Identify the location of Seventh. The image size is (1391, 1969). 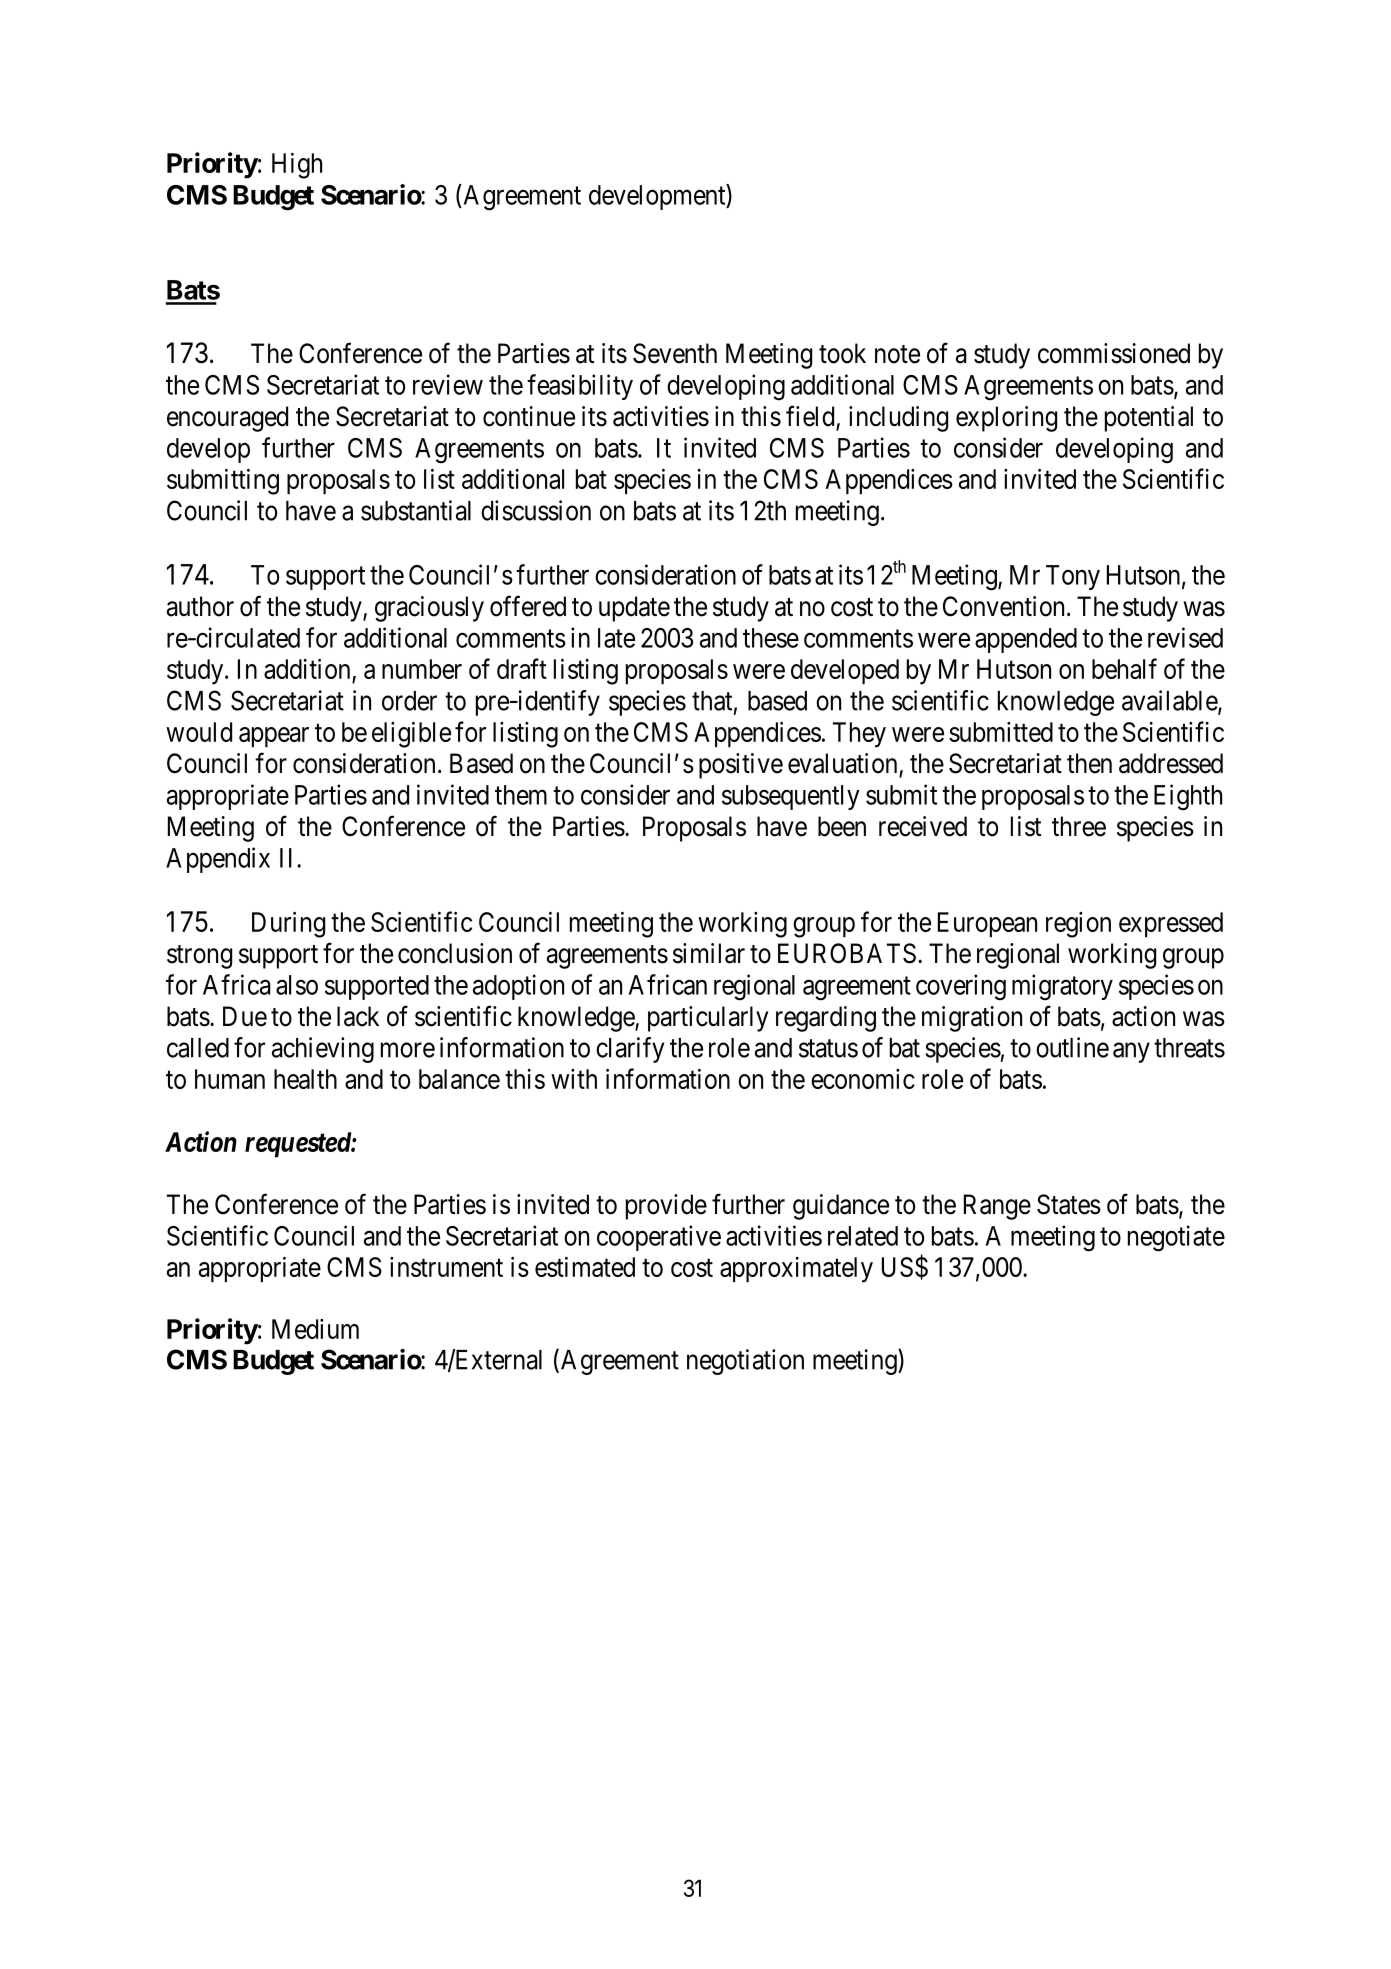
(675, 353).
